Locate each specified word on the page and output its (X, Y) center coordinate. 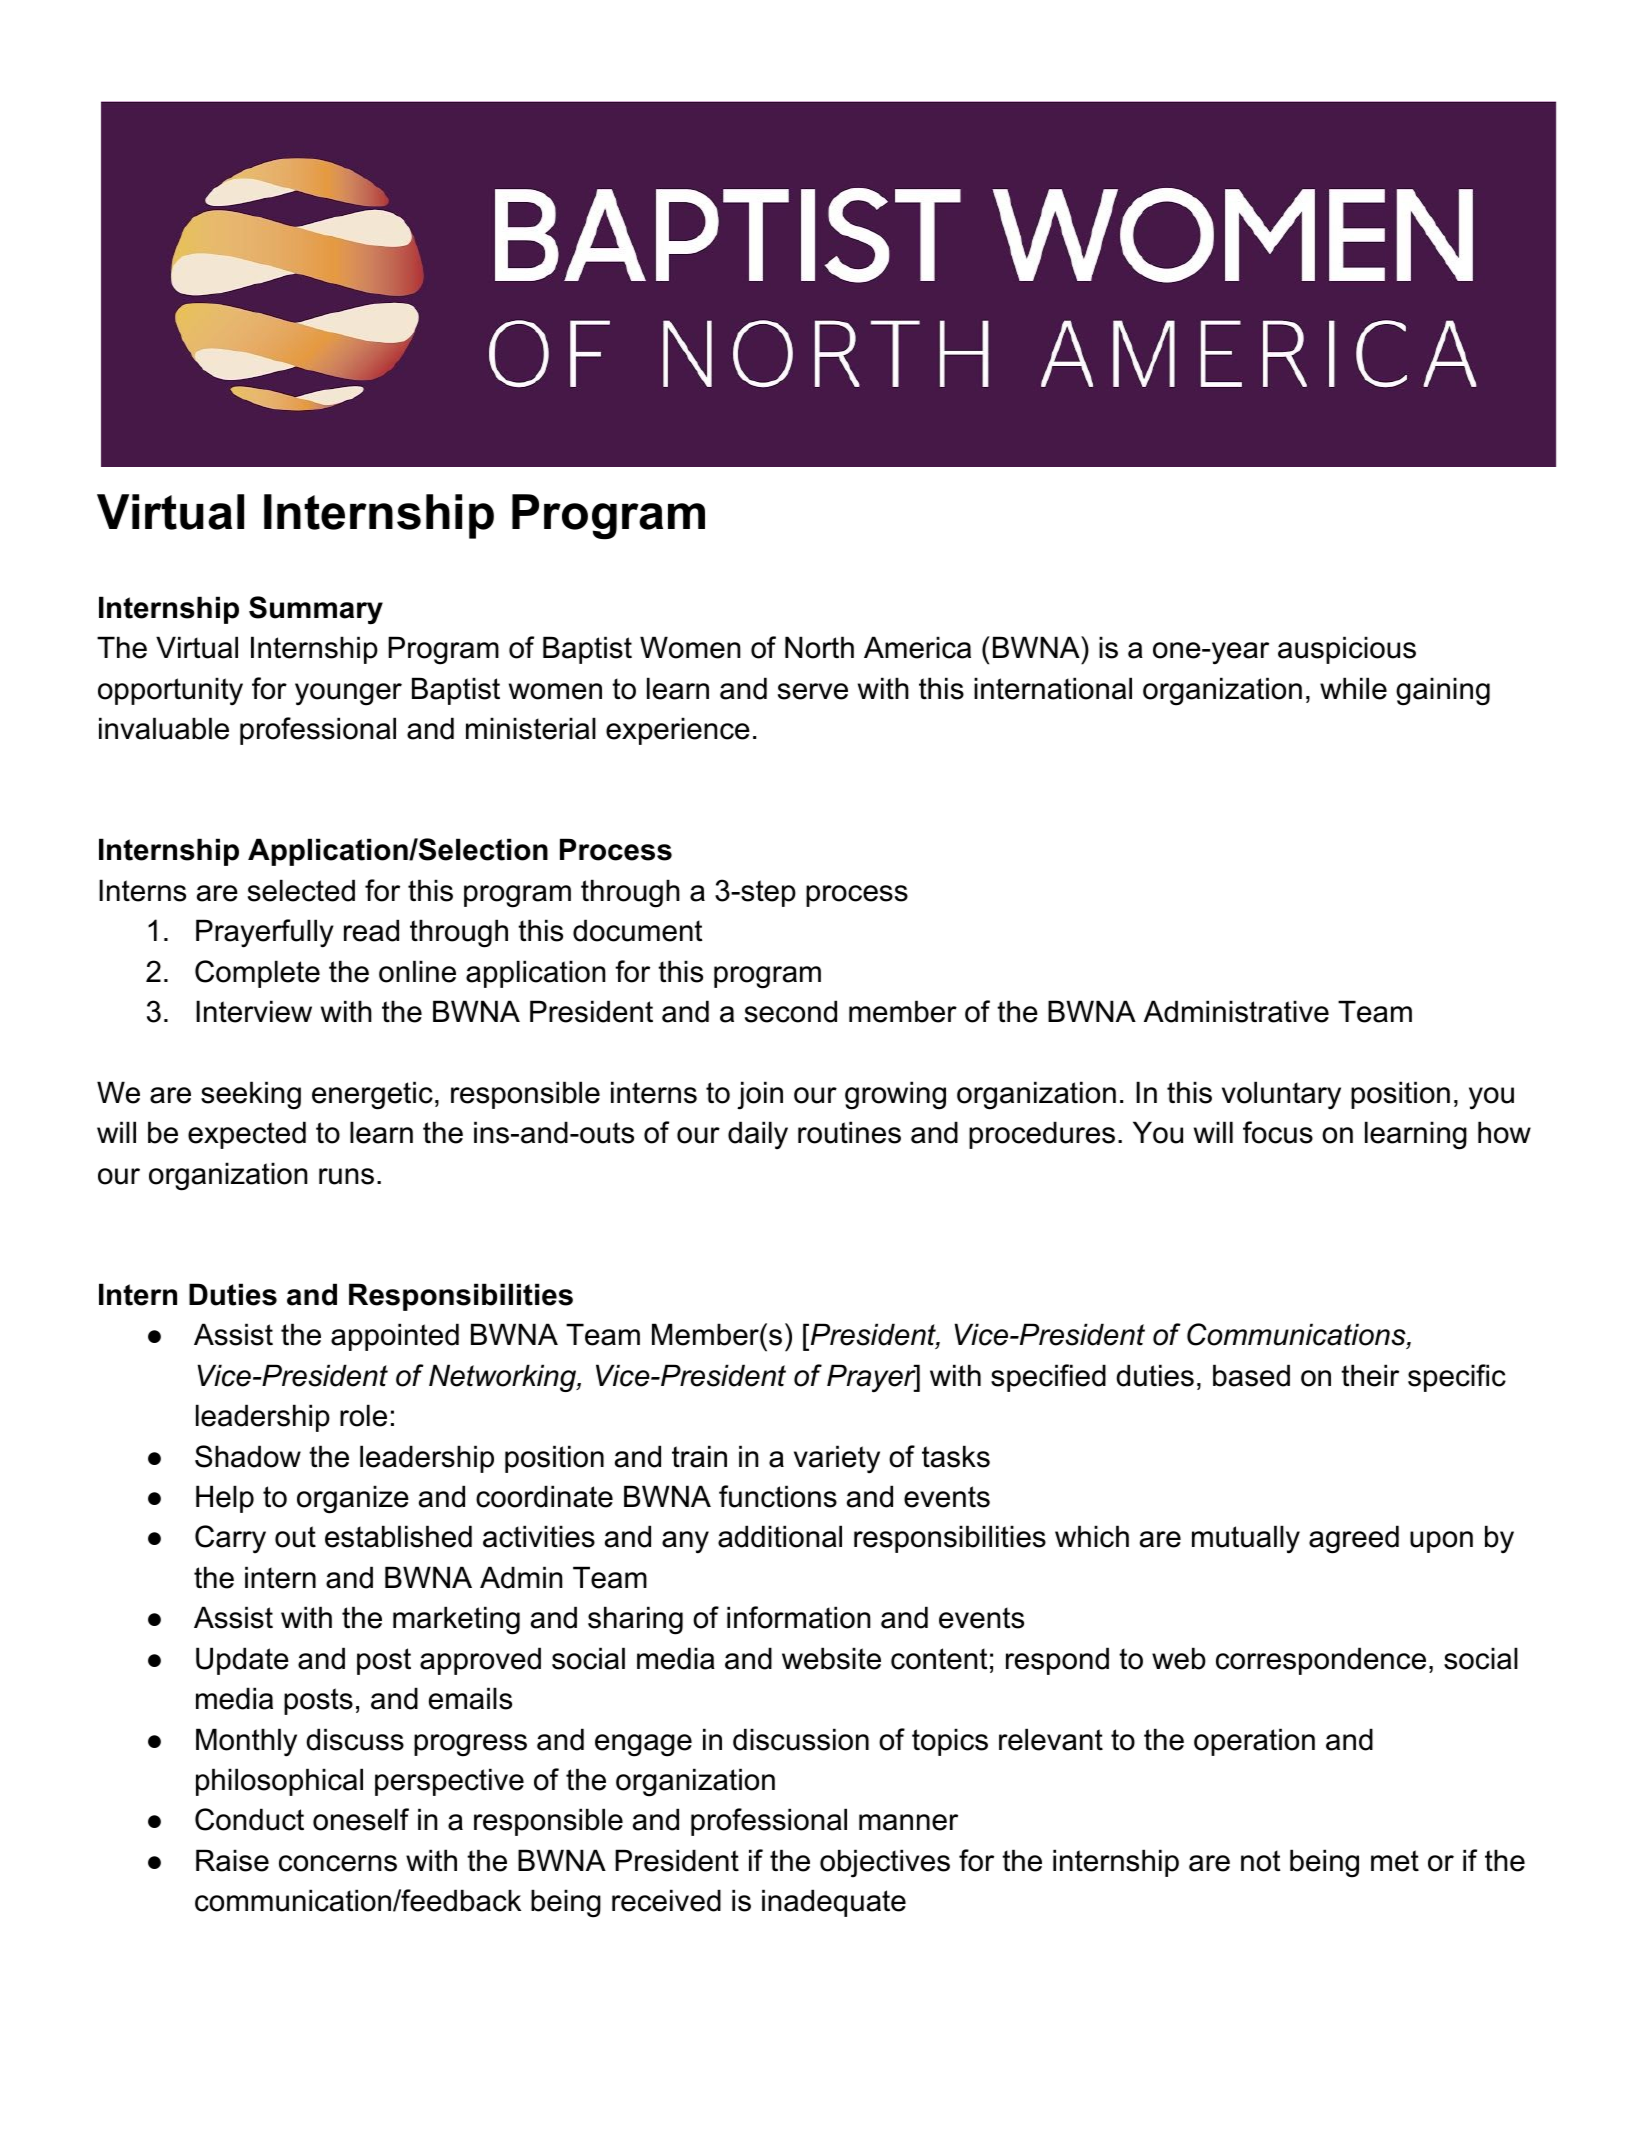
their (1370, 1375)
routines (849, 1132)
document (637, 930)
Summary (316, 610)
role (363, 1415)
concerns (338, 1863)
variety (837, 1459)
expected (247, 1135)
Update (242, 1661)
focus (1278, 1132)
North (819, 647)
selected (301, 890)
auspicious (1347, 650)
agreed (1354, 1539)
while (1353, 688)
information (798, 1617)
